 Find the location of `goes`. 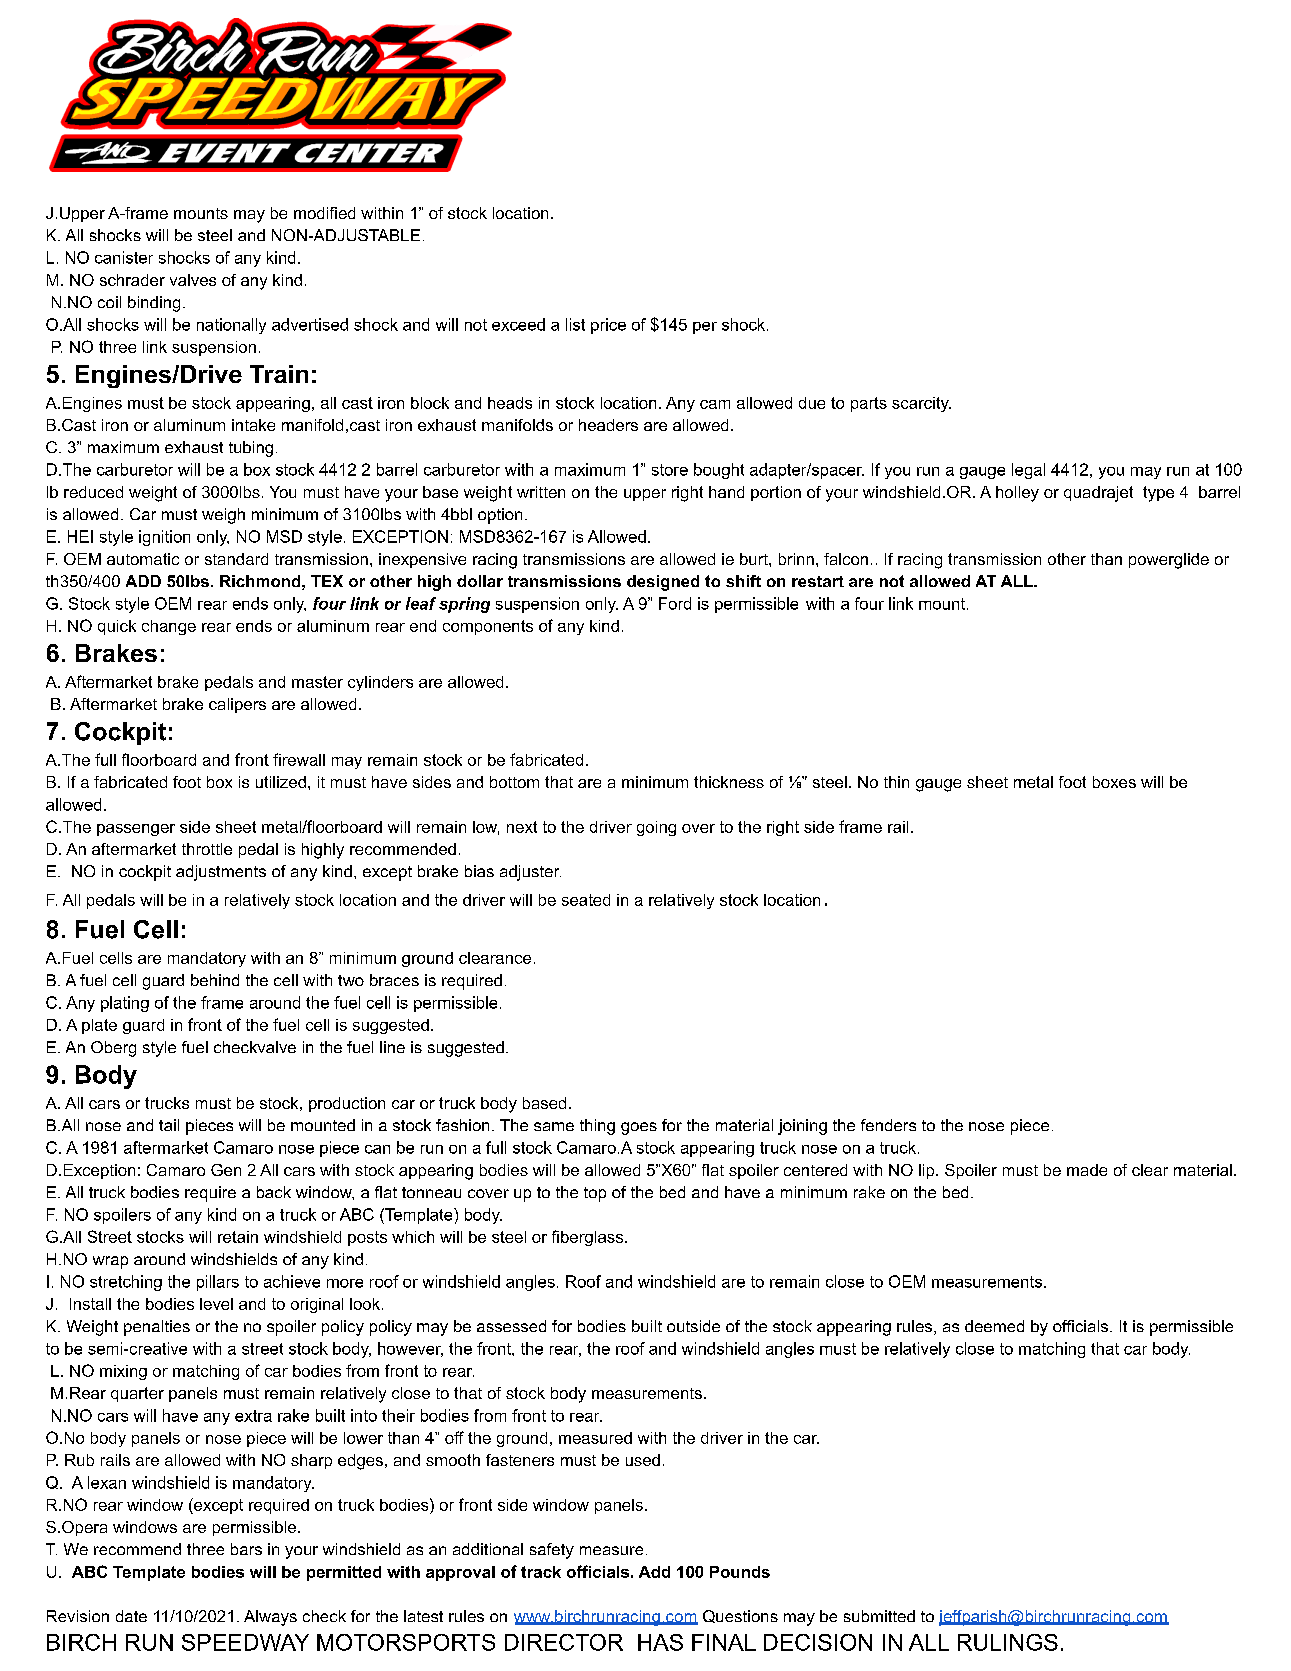

goes is located at coordinates (639, 1128).
